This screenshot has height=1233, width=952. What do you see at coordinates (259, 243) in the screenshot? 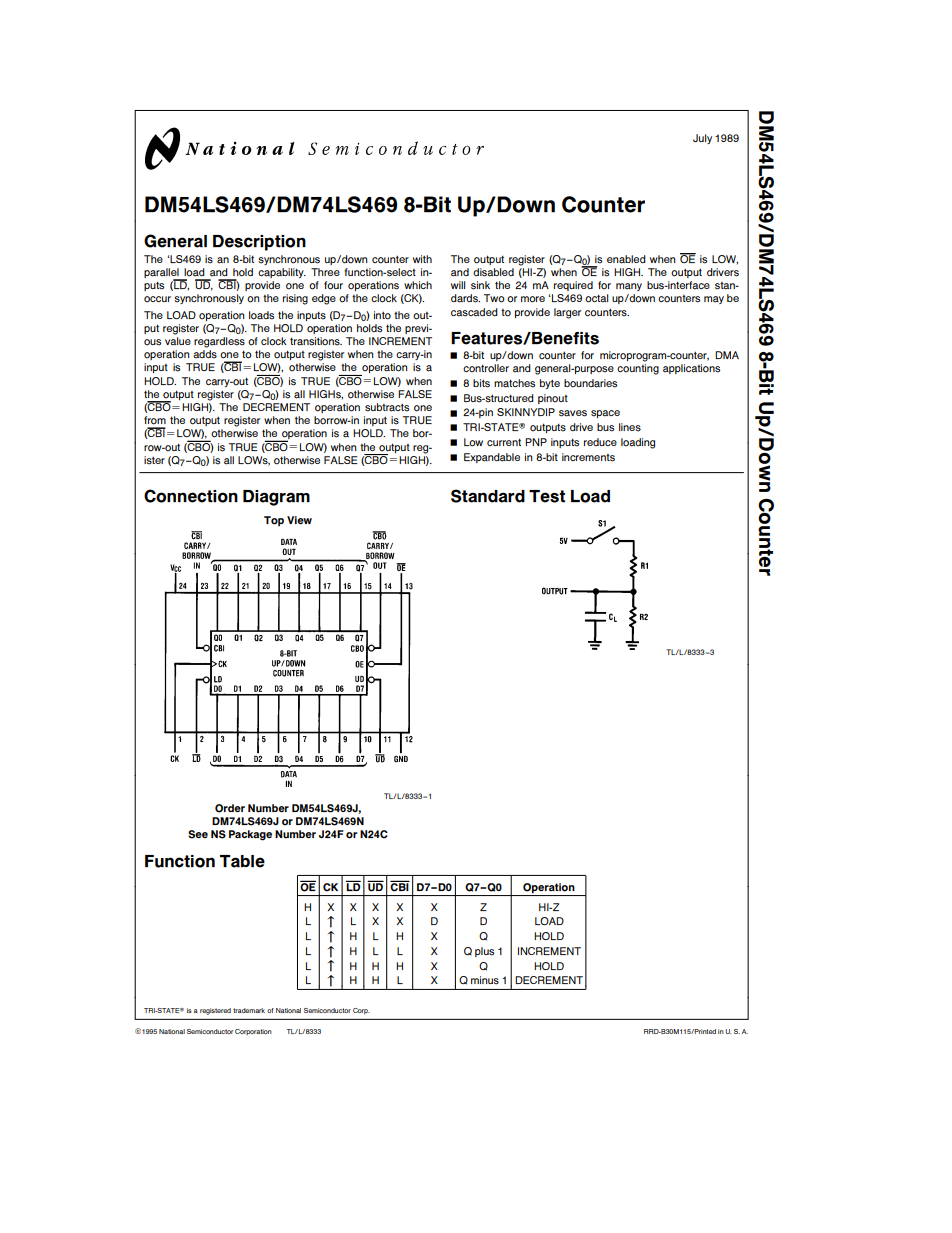
I see `Description` at bounding box center [259, 243].
